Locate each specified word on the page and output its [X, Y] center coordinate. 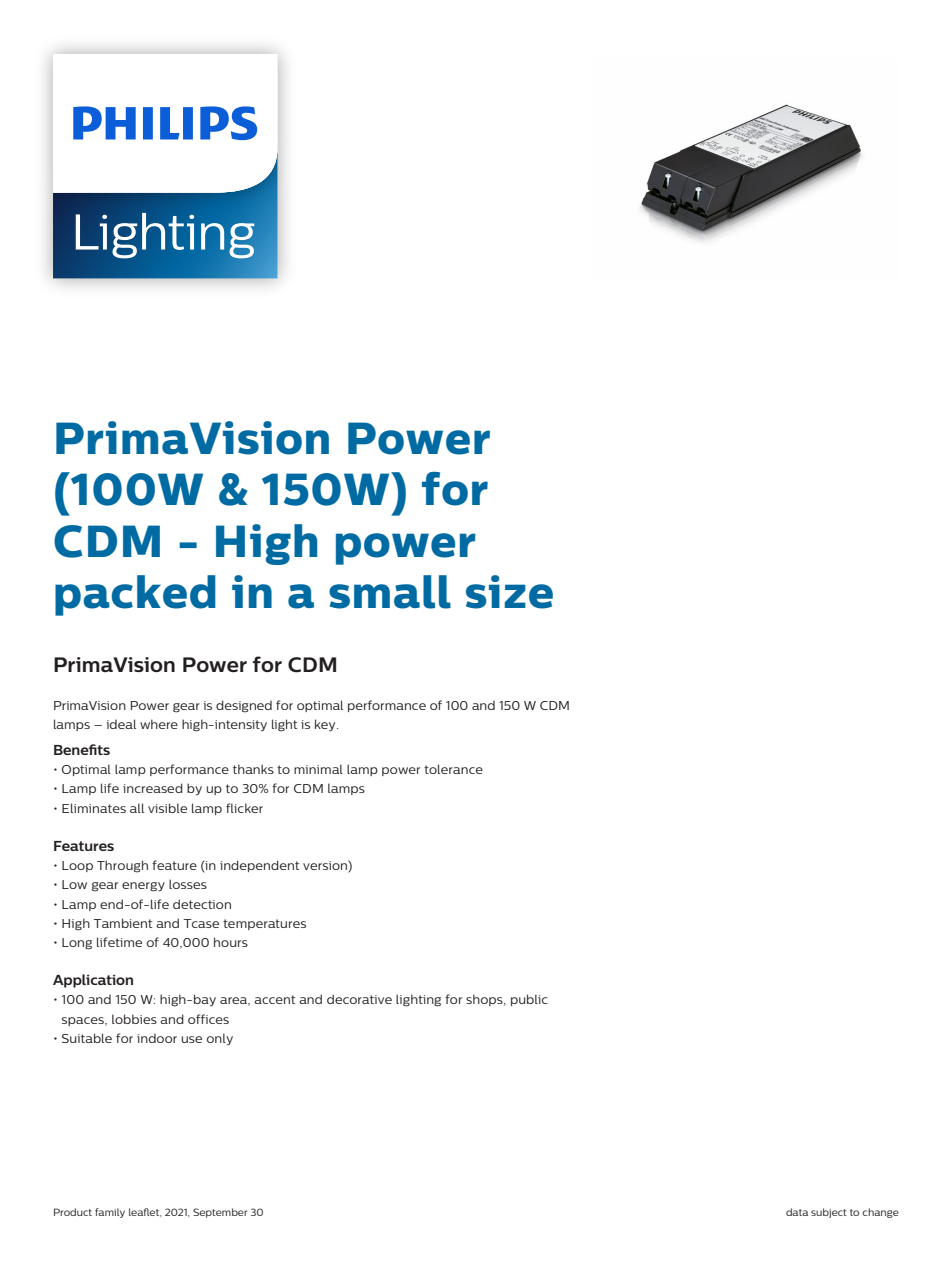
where [159, 724]
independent [259, 866]
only [220, 1039]
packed [135, 595]
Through [122, 866]
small [390, 592]
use [191, 1039]
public [529, 1000]
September [220, 1213]
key [326, 725]
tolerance [453, 769]
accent [274, 999]
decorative [359, 999]
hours [231, 942]
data [797, 1212]
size [509, 592]
